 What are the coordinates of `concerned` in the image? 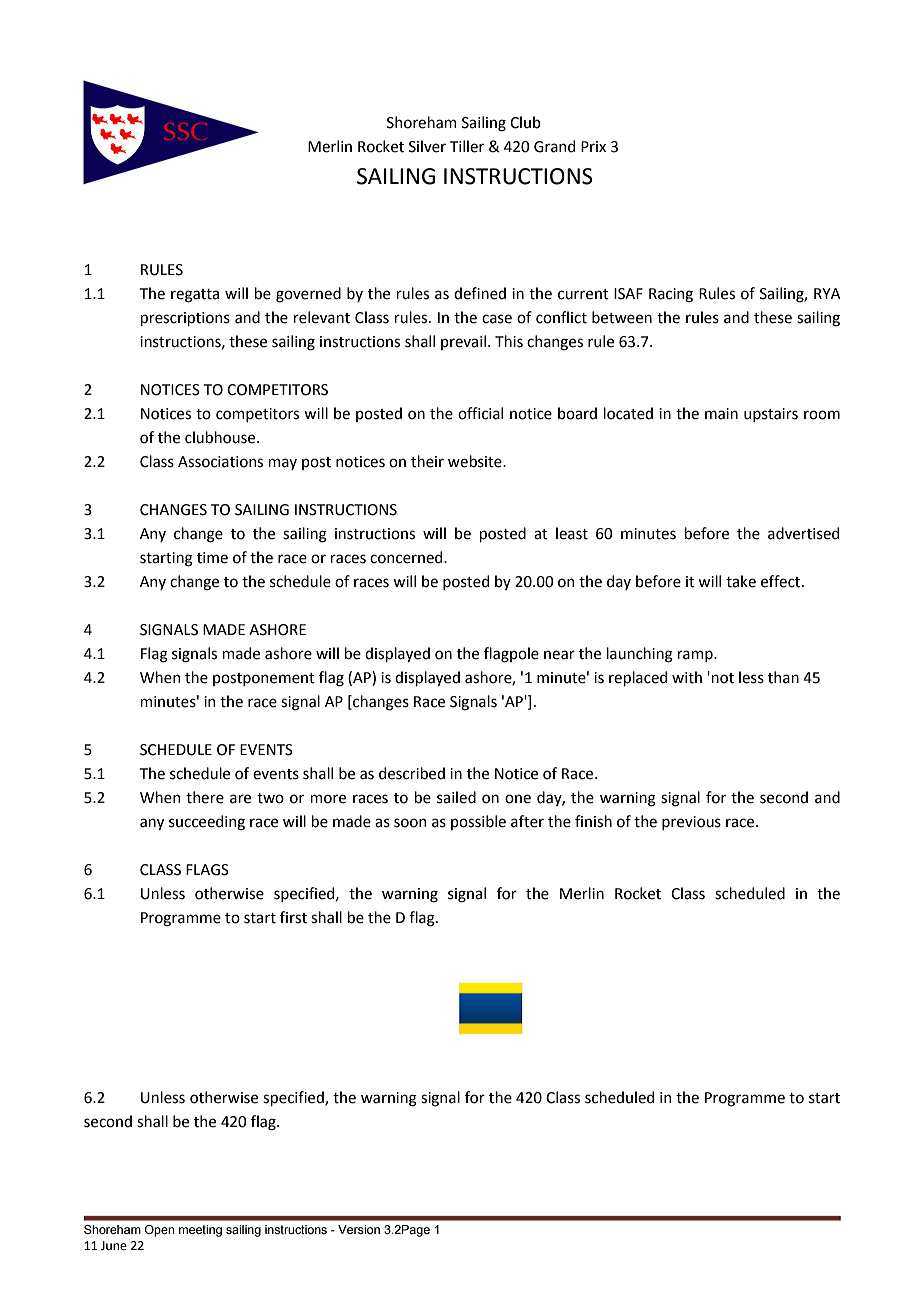 It's located at (407, 557).
